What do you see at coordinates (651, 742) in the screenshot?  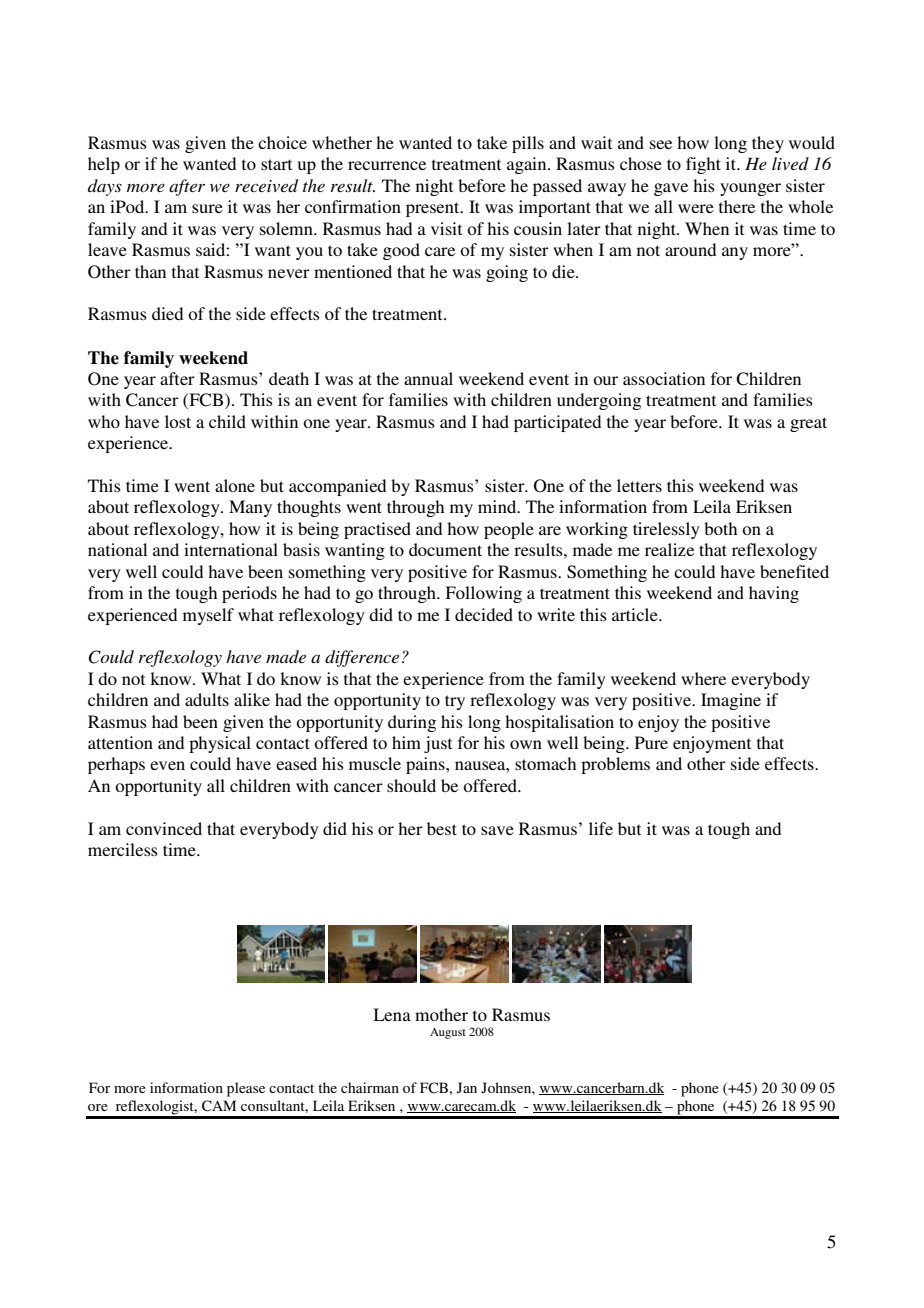 I see `Pure` at bounding box center [651, 742].
